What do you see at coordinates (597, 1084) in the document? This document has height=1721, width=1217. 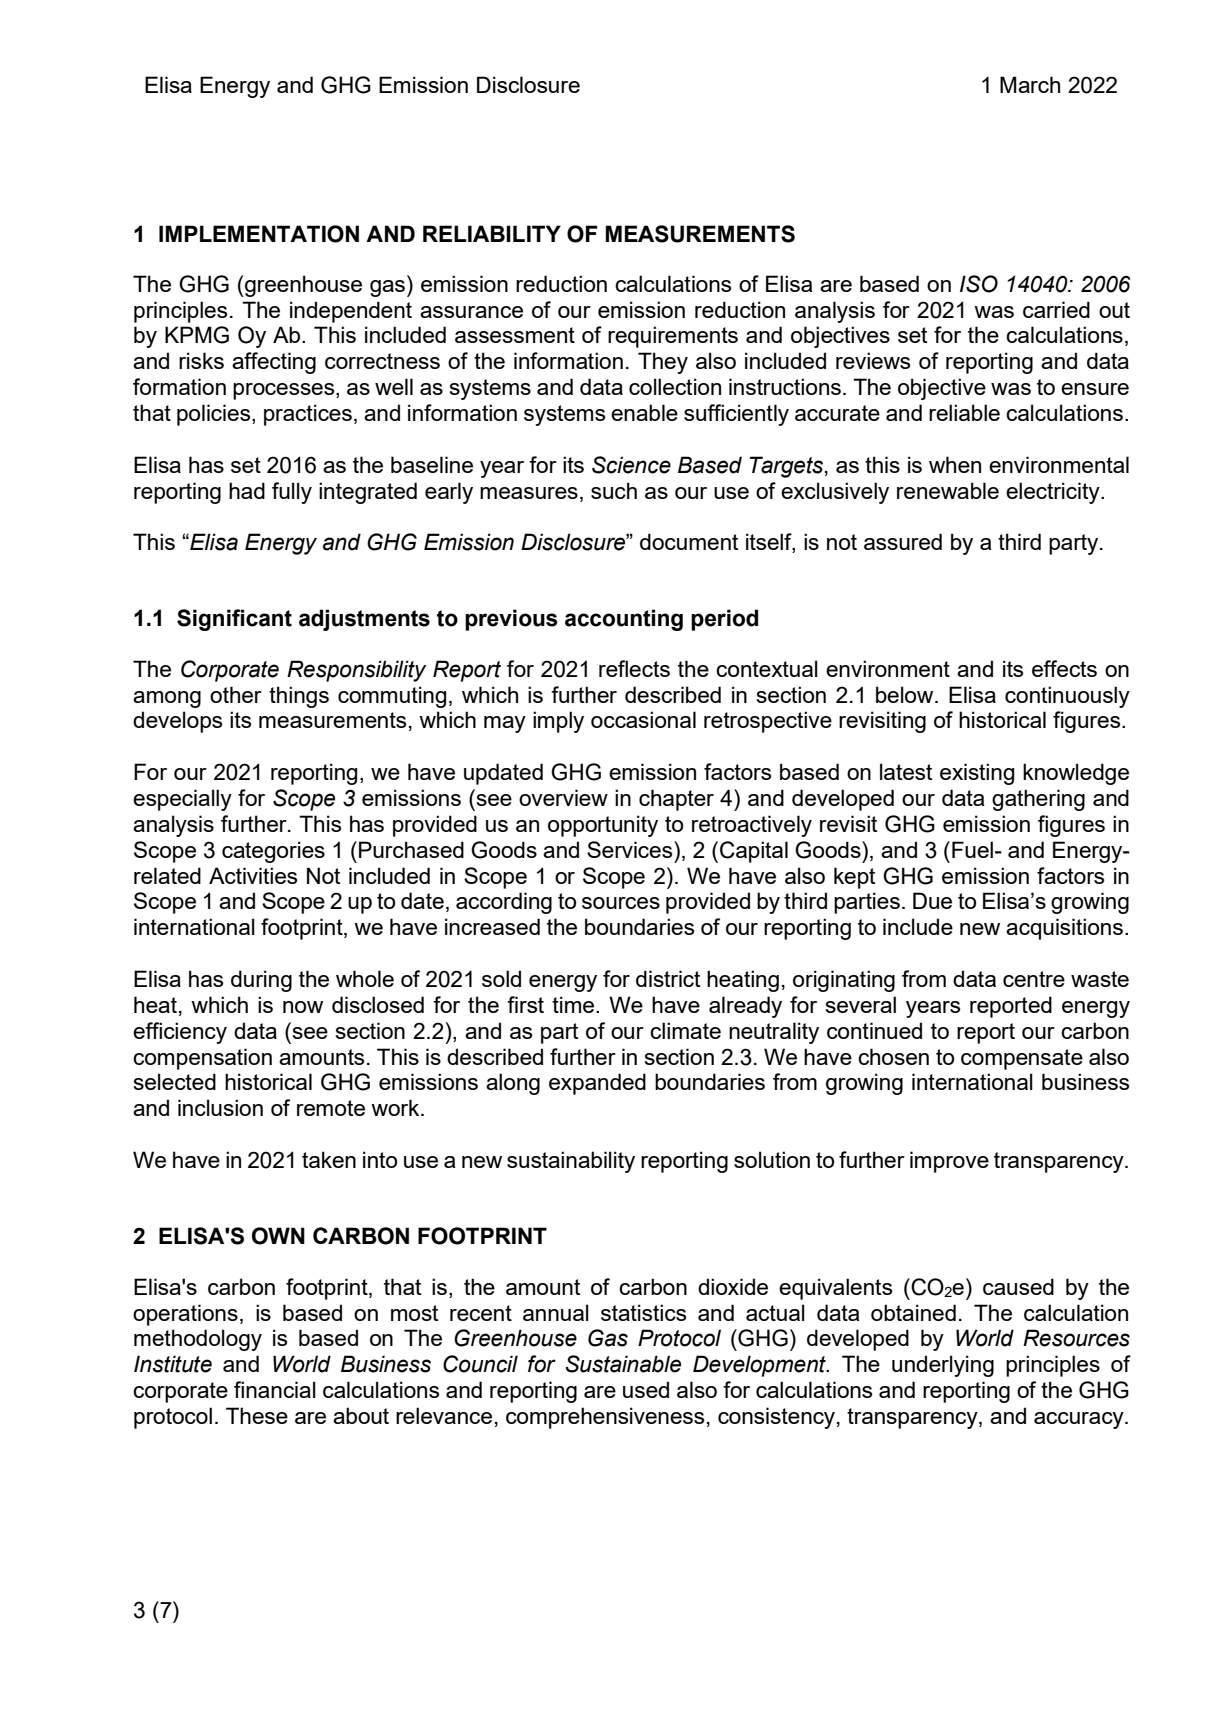 I see `expanded` at bounding box center [597, 1084].
